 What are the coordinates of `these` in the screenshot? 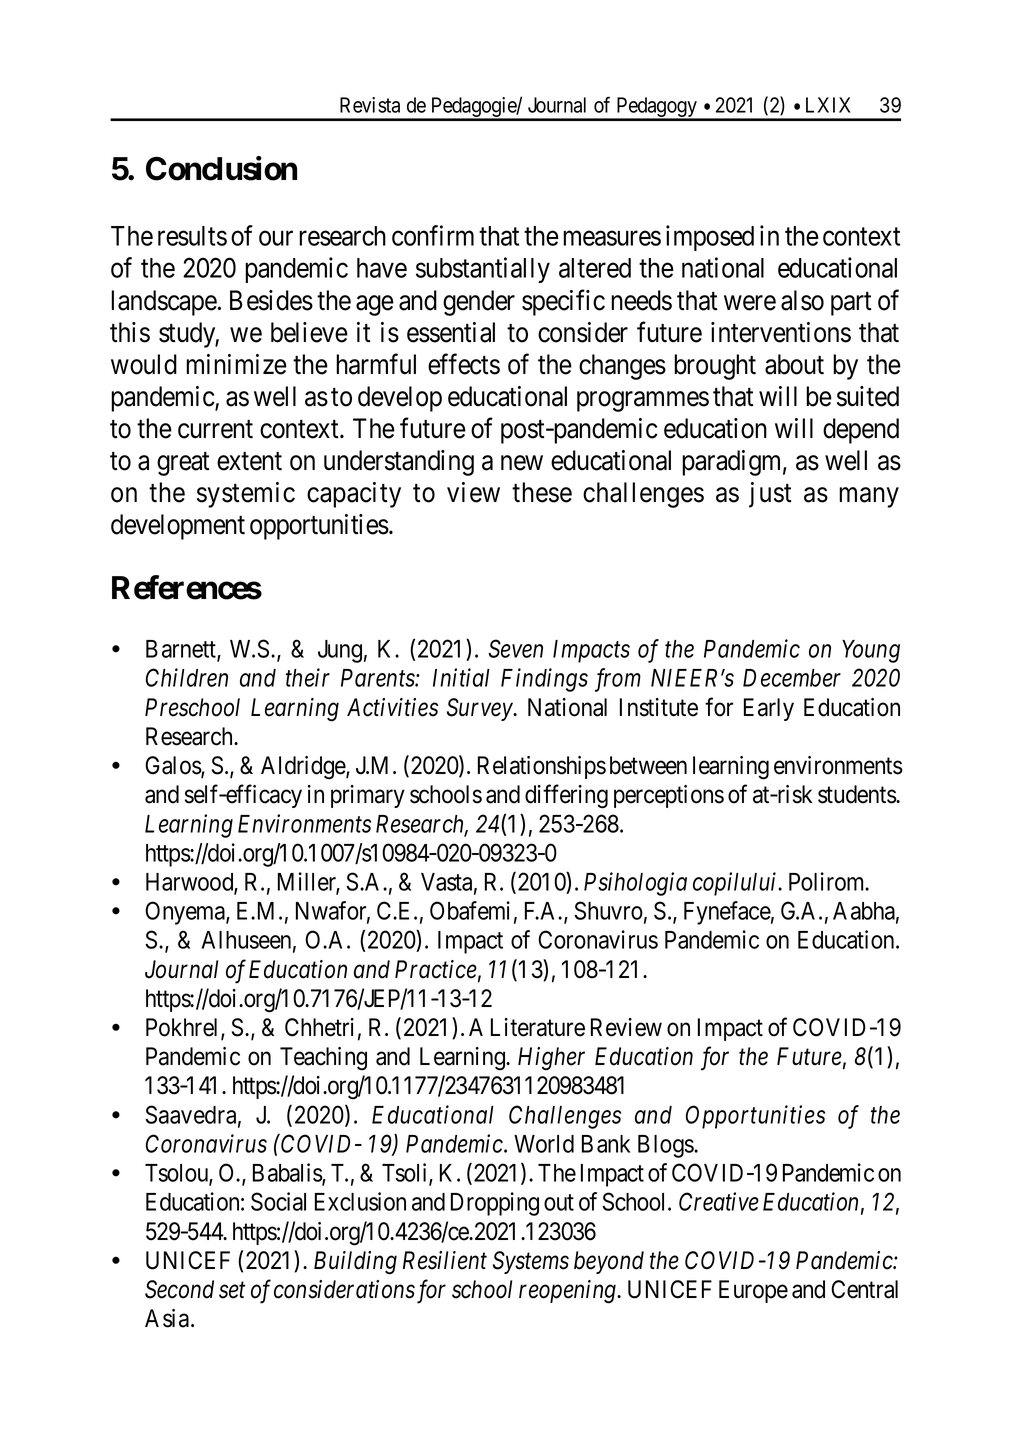 It's located at (542, 492).
